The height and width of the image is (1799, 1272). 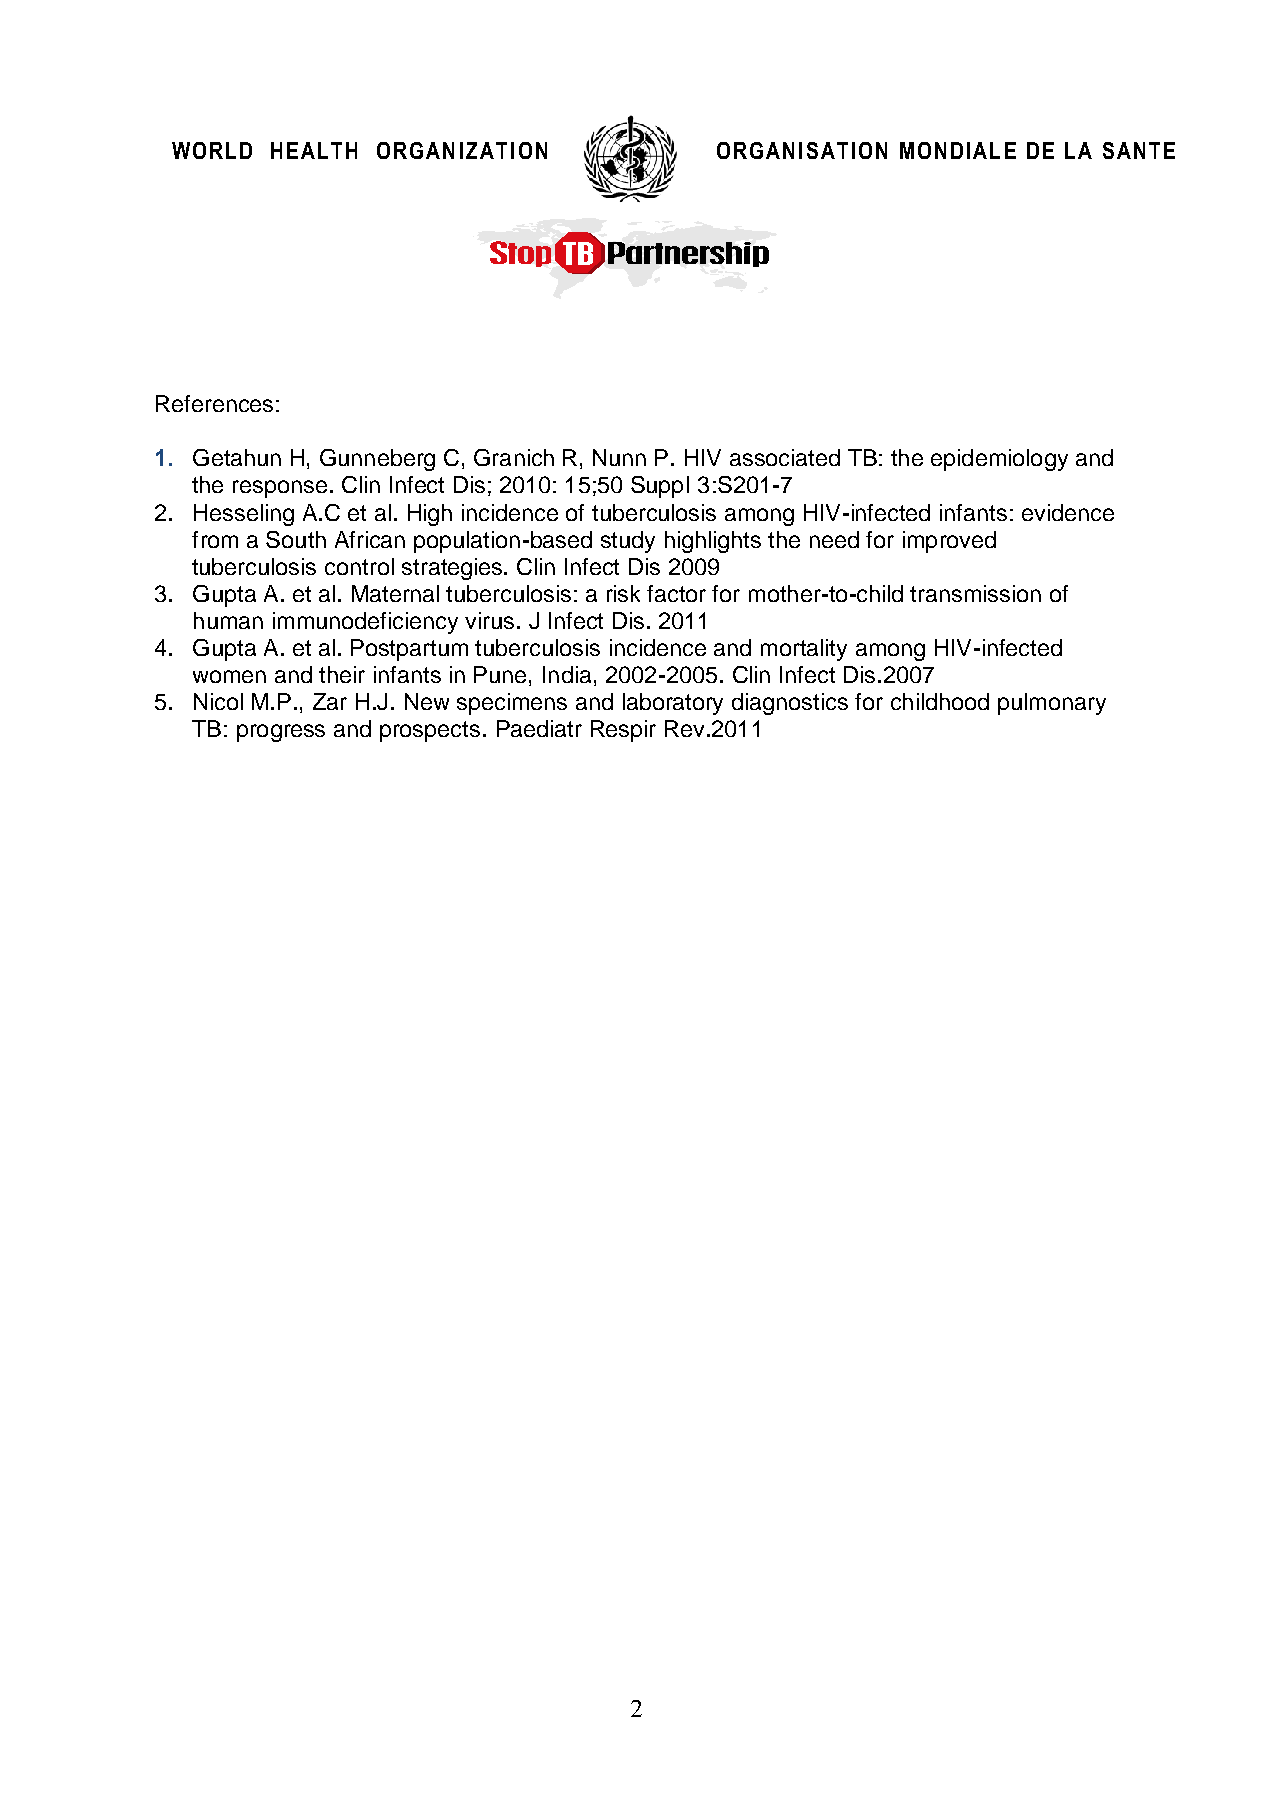 I want to click on Zar, so click(x=330, y=701).
